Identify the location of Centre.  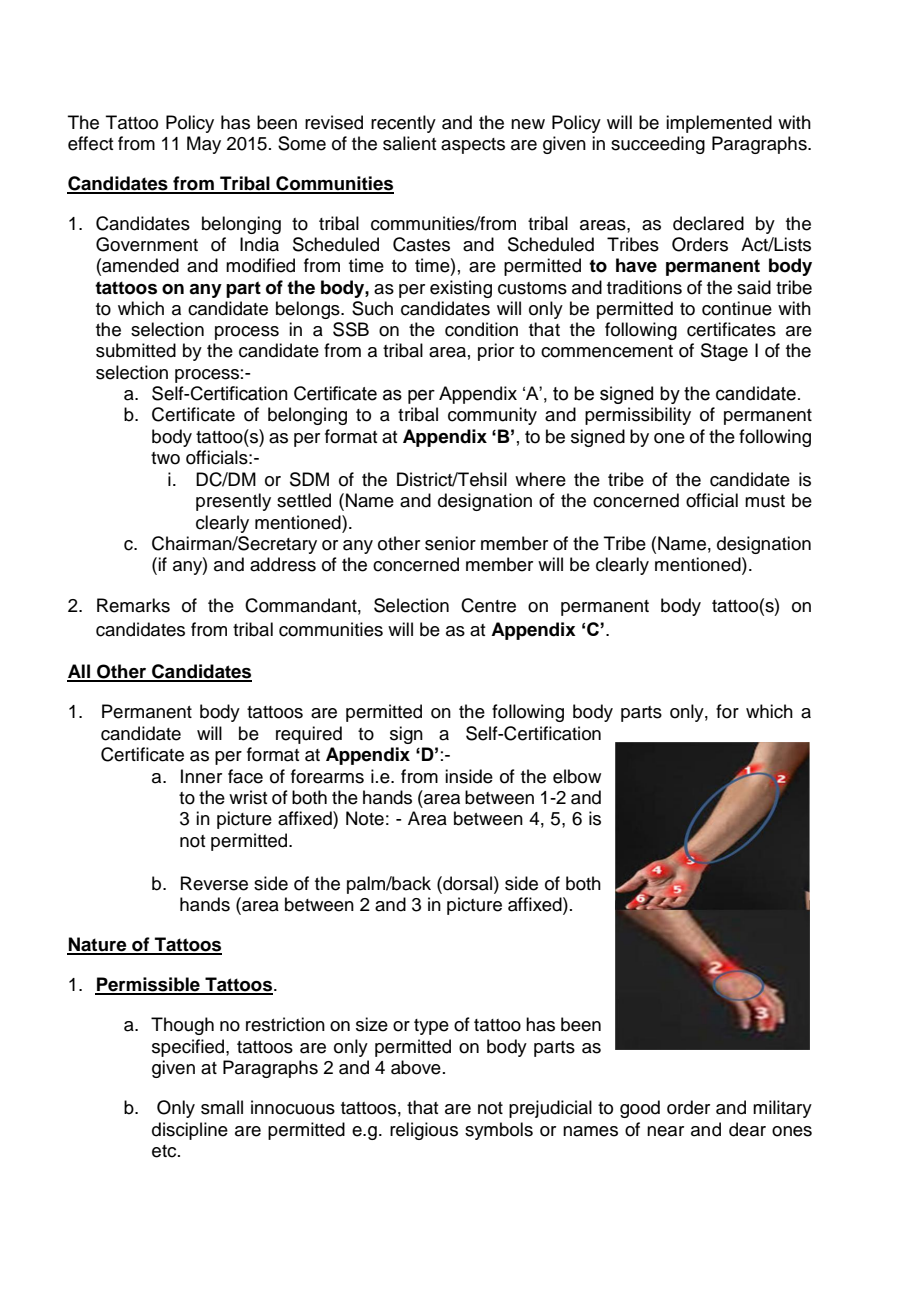
(488, 605).
